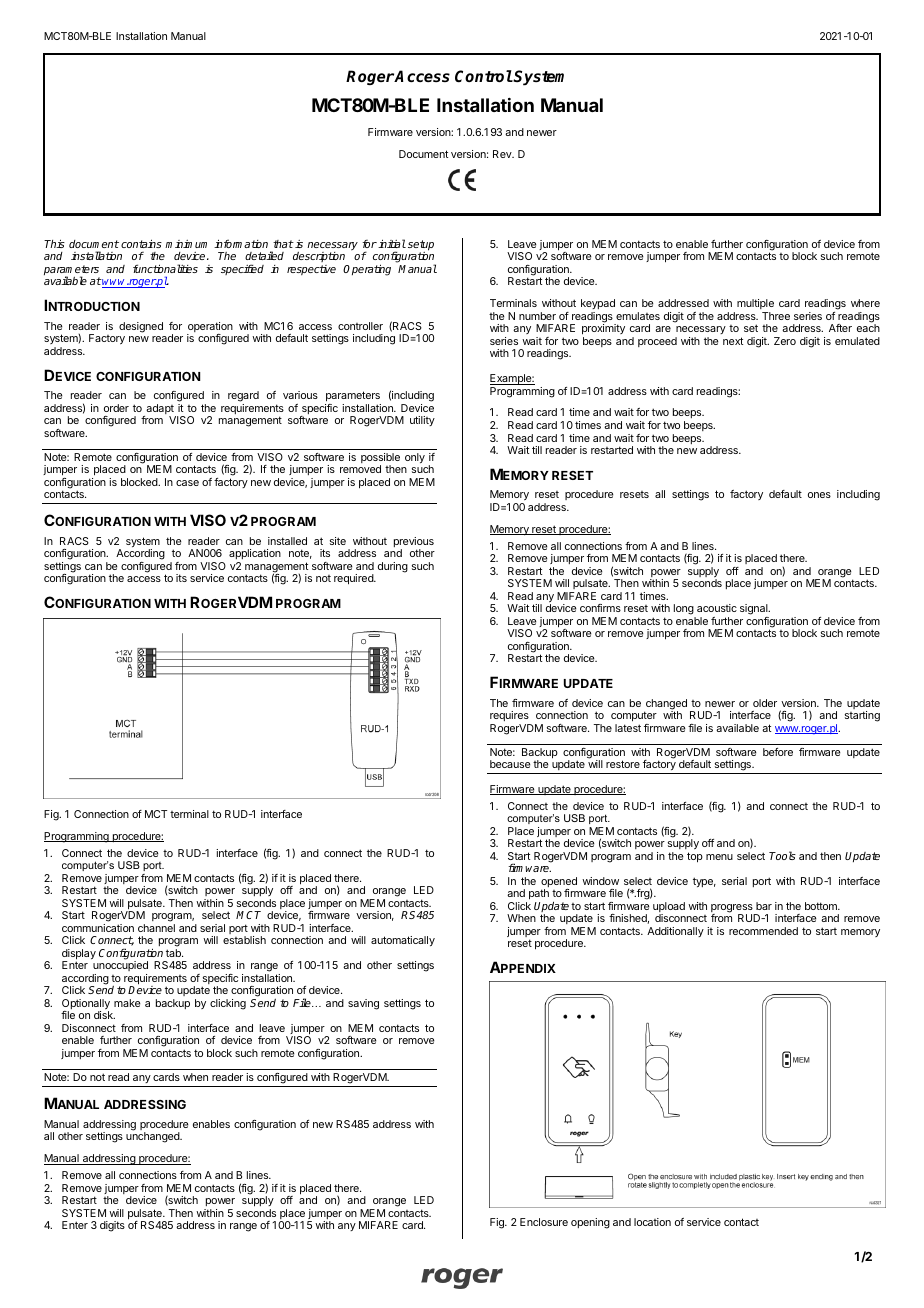 This screenshot has width=924, height=1308. Describe the element at coordinates (652, 1222) in the screenshot. I see `location` at that location.
